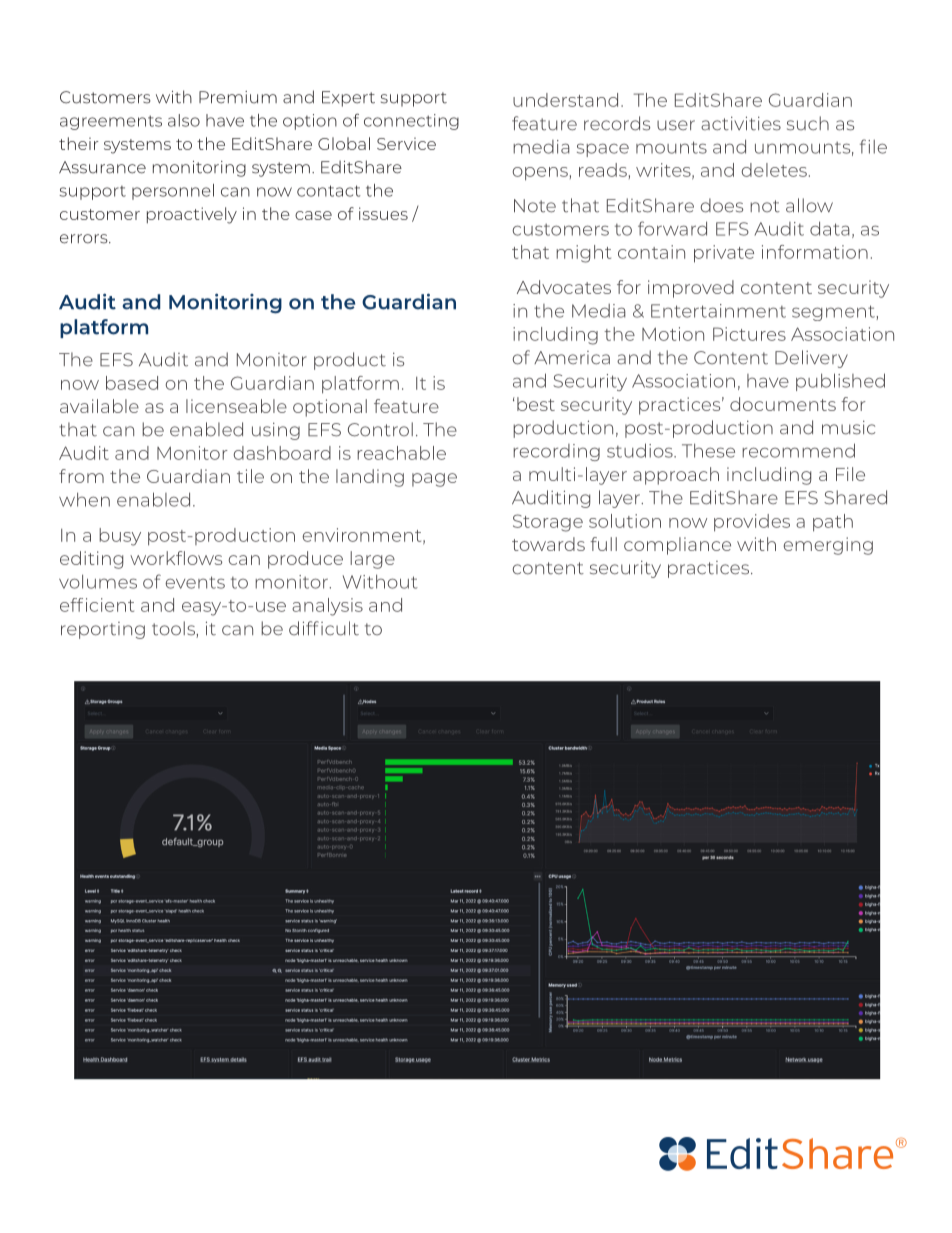 Image resolution: width=952 pixels, height=1233 pixels. Describe the element at coordinates (741, 123) in the image. I see `activities` at that location.
